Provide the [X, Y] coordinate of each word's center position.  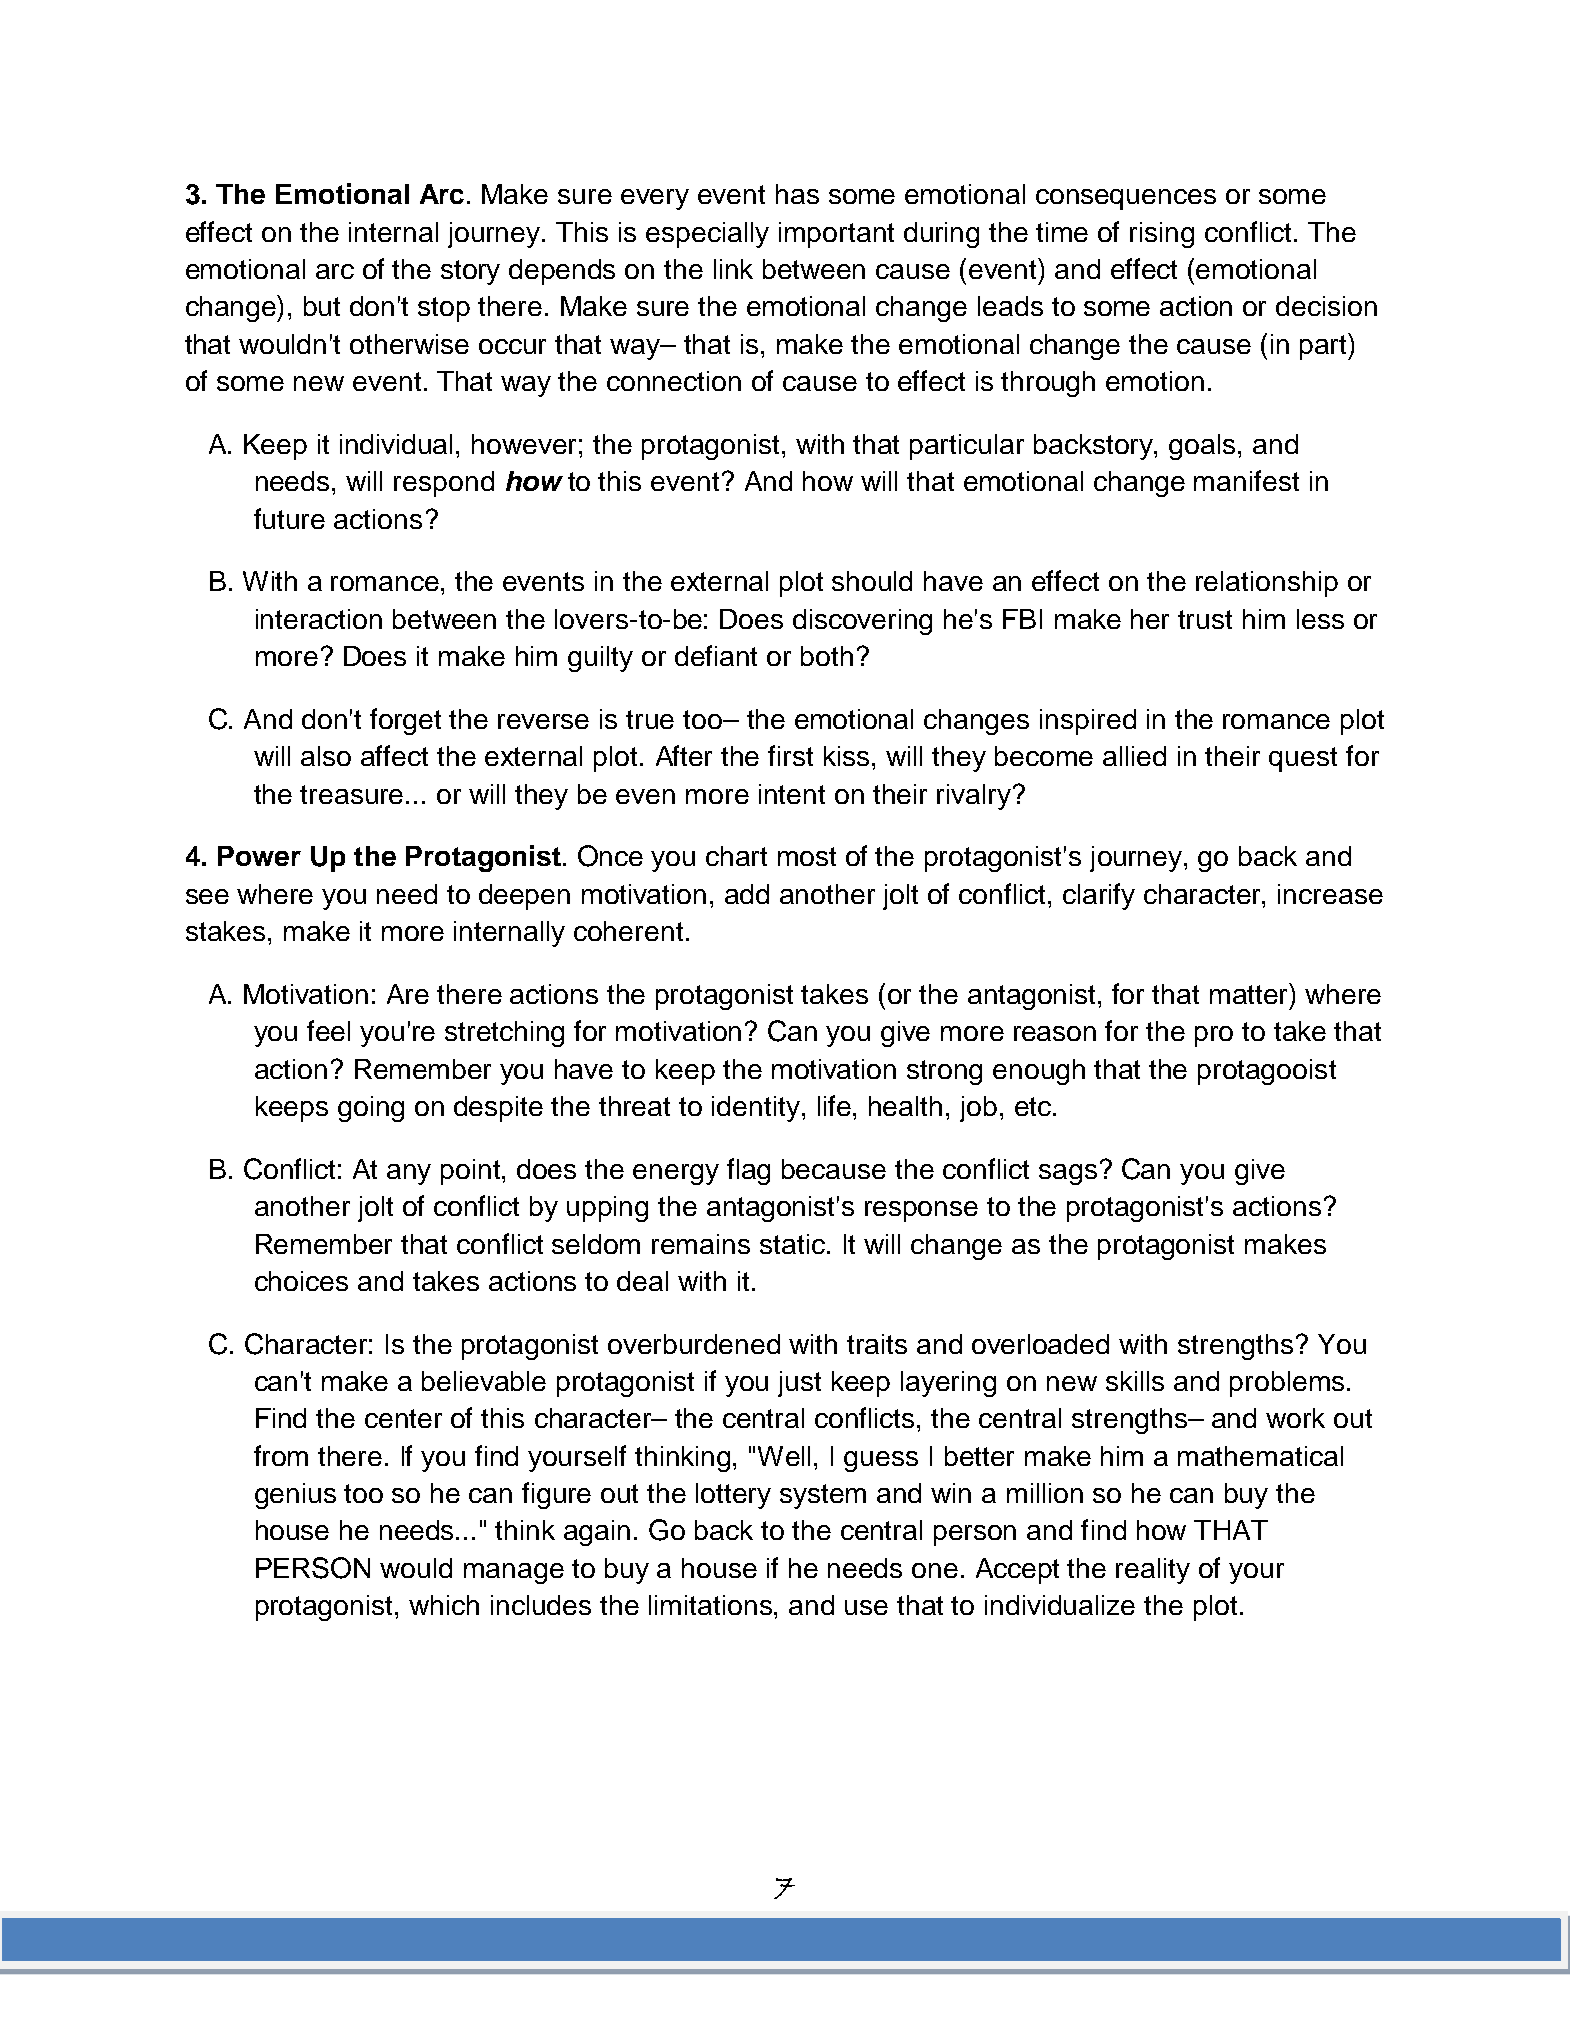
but [322, 306]
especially [707, 235]
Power [259, 856]
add [747, 894]
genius [295, 1496]
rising [1162, 235]
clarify [1099, 896]
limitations [712, 1605]
